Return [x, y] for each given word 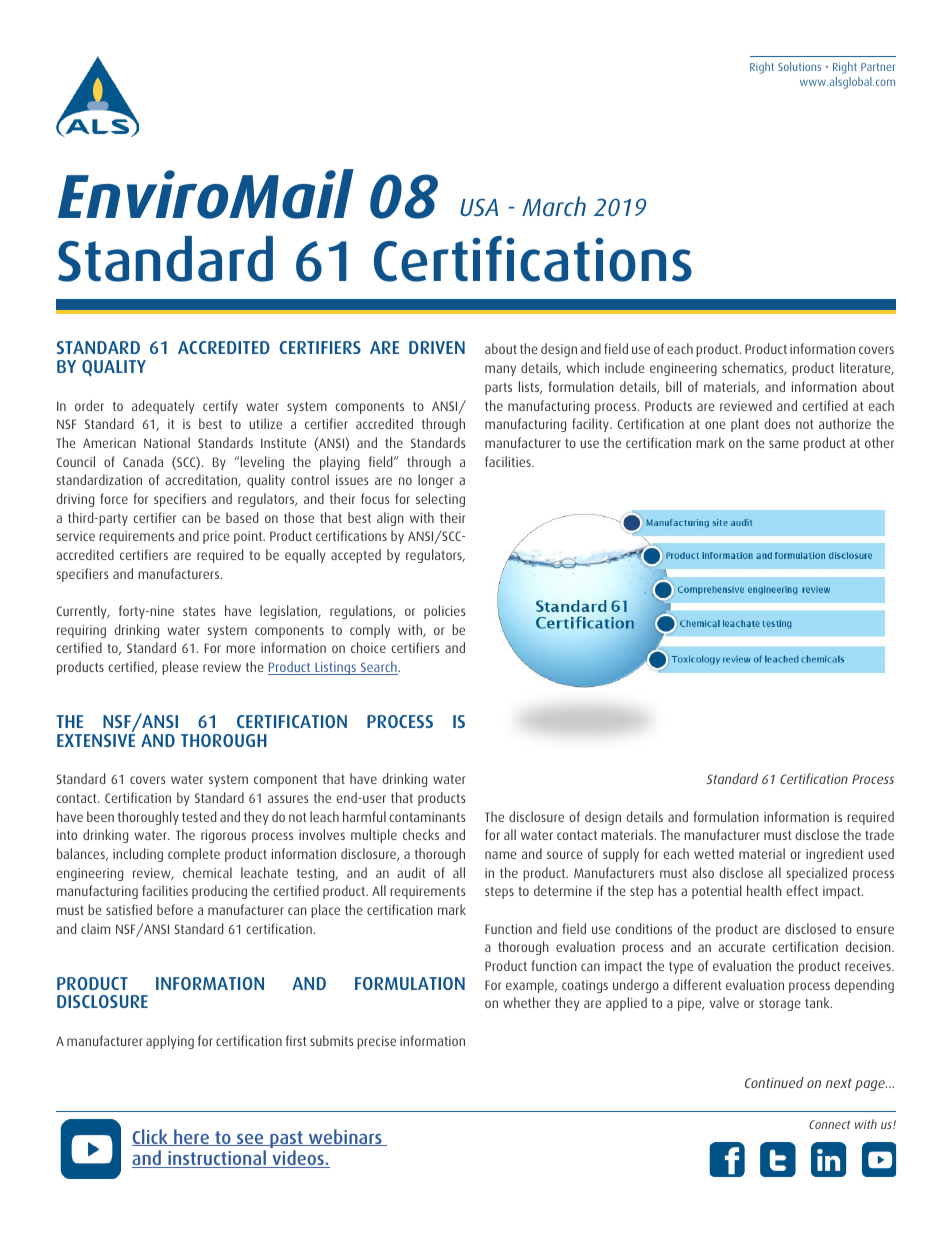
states [199, 611]
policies [444, 612]
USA [479, 207]
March [554, 206]
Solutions [799, 66]
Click [151, 1137]
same [784, 444]
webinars [345, 1137]
